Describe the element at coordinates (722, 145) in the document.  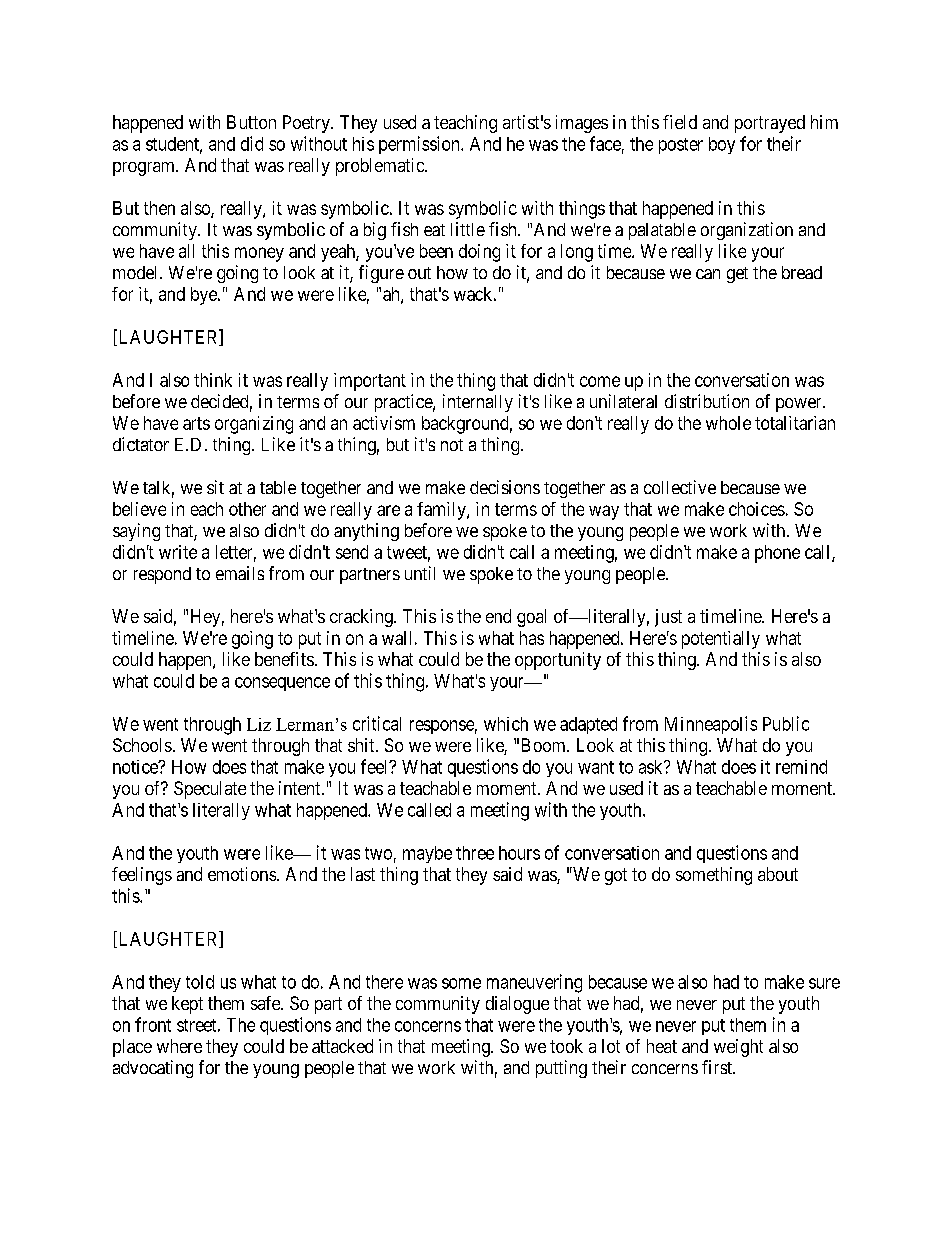
I see `boy` at that location.
